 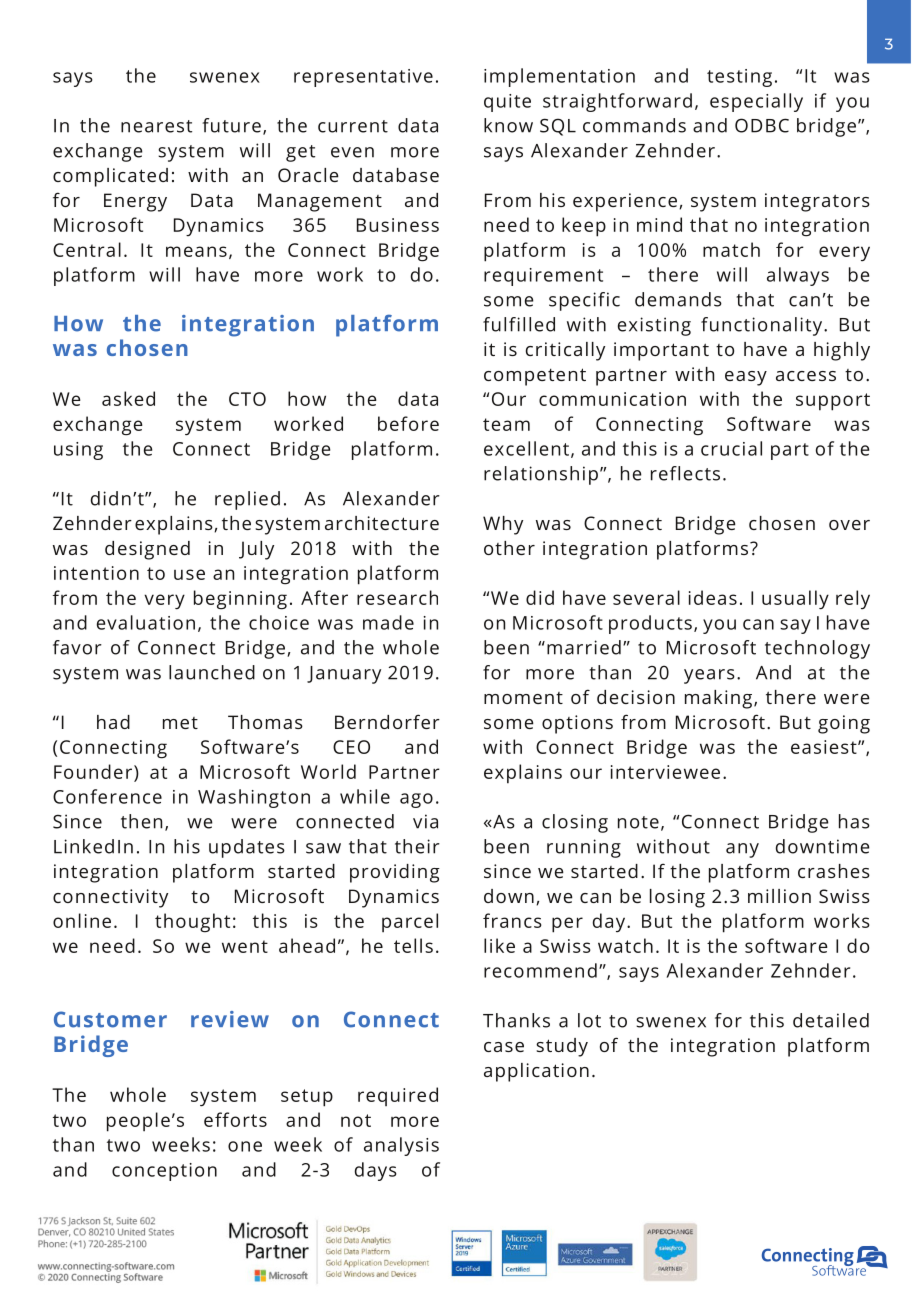 I want to click on easy, so click(x=746, y=378).
